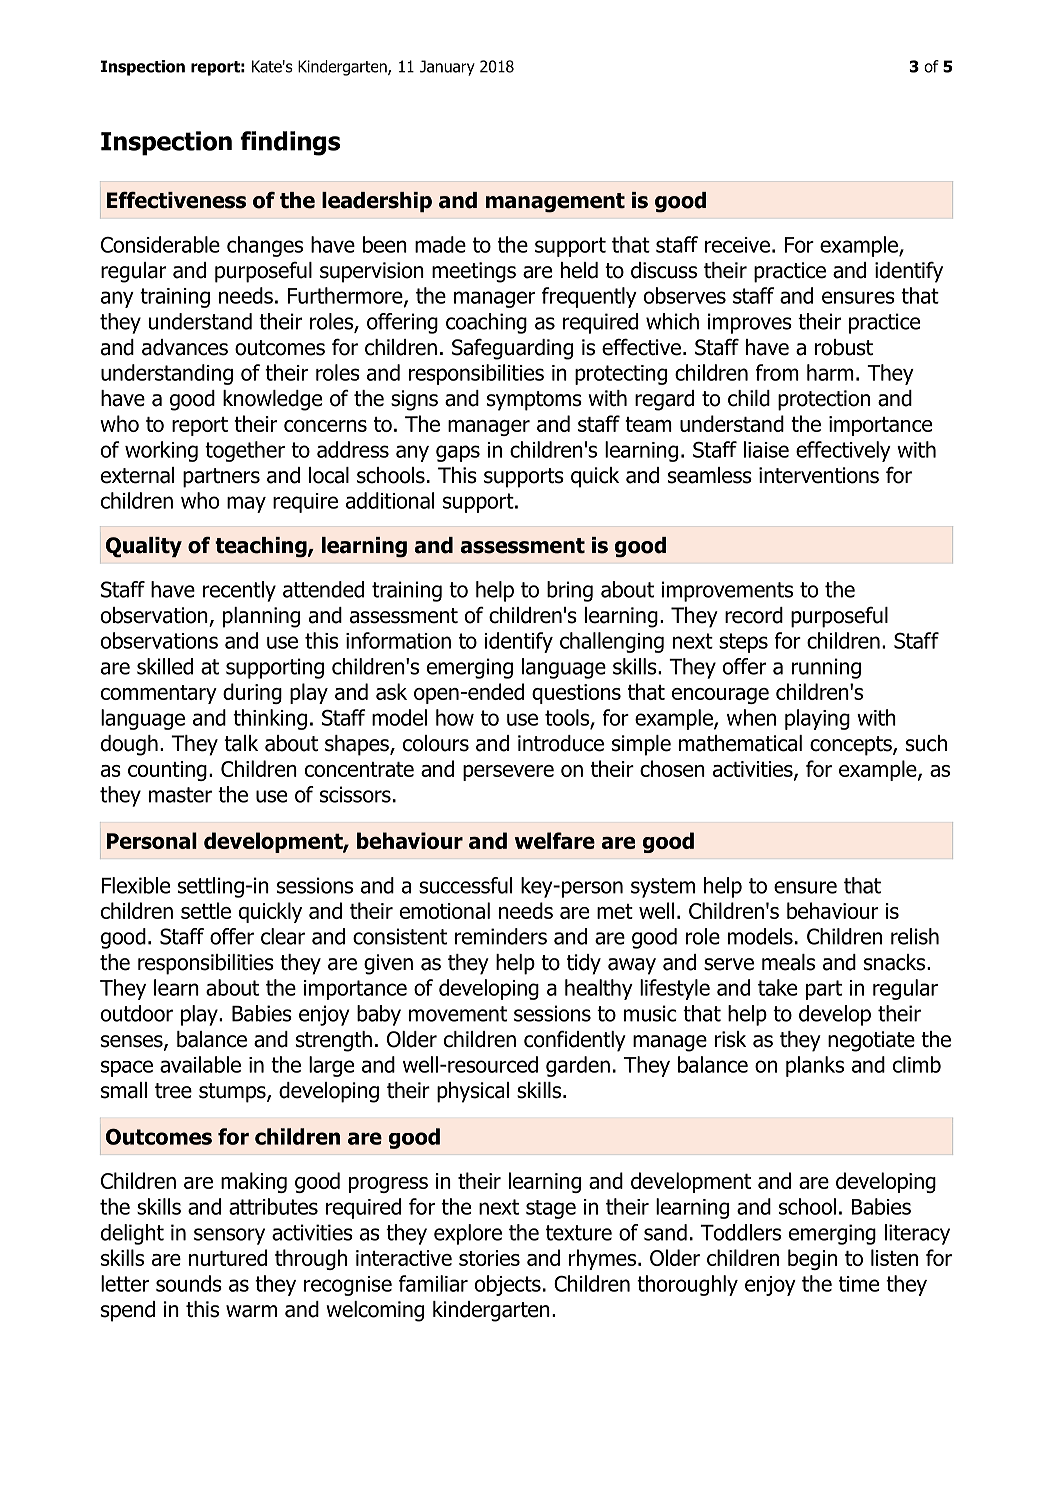 The height and width of the document is (1489, 1053). Describe the element at coordinates (283, 936) in the document. I see `clear` at that location.
